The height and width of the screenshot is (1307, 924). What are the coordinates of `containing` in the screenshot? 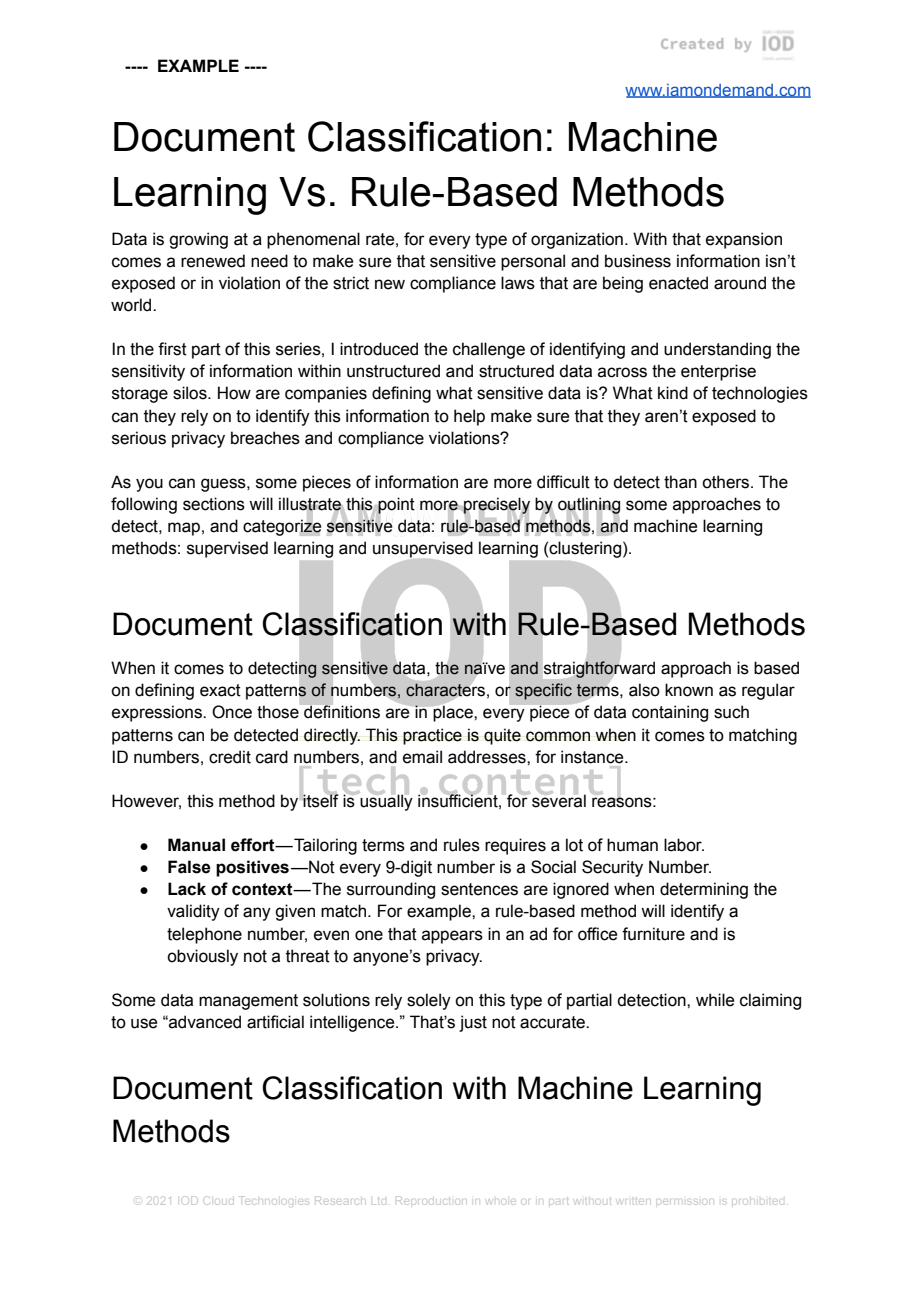 It's located at (670, 713).
